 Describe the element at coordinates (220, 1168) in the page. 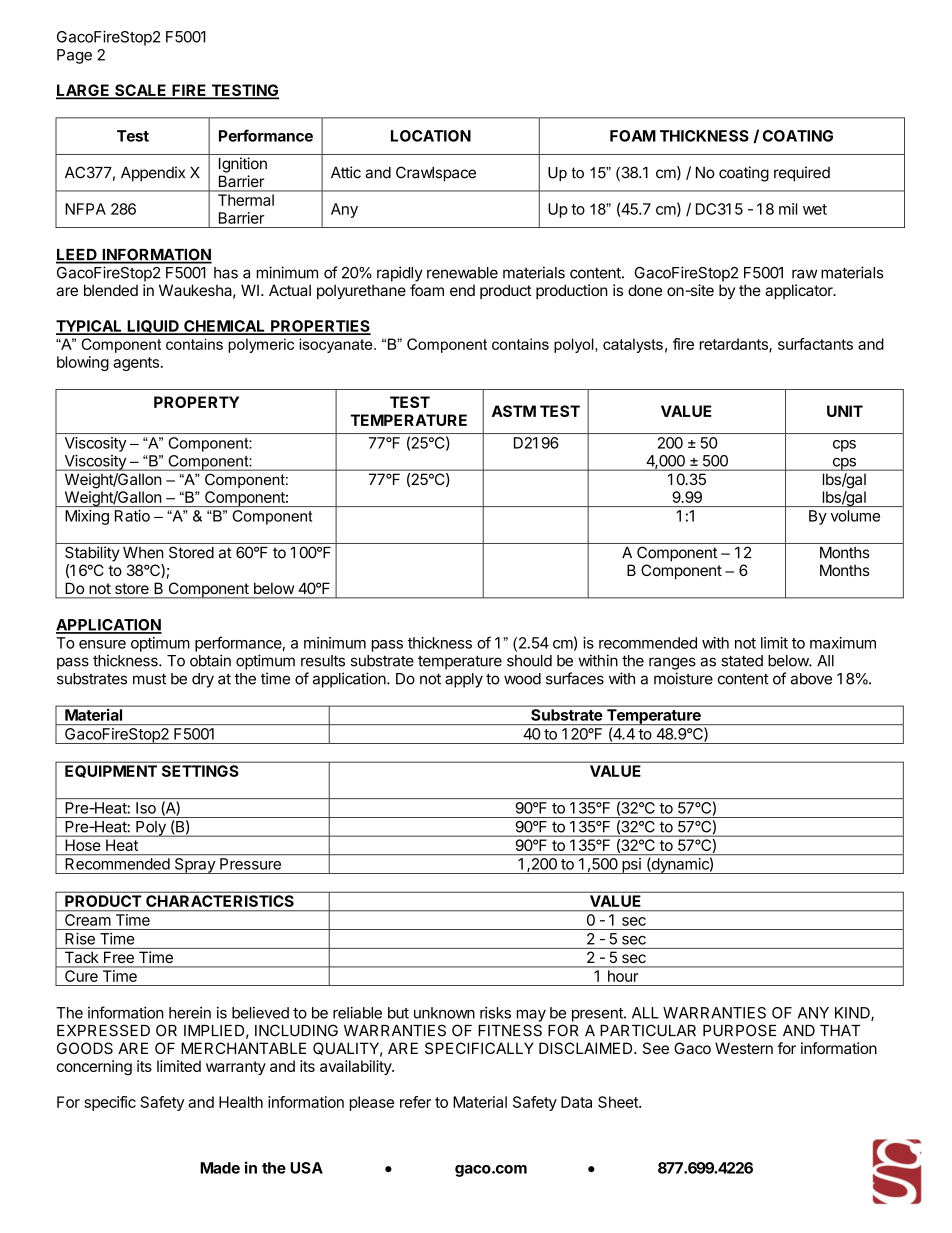

I see `Made` at that location.
